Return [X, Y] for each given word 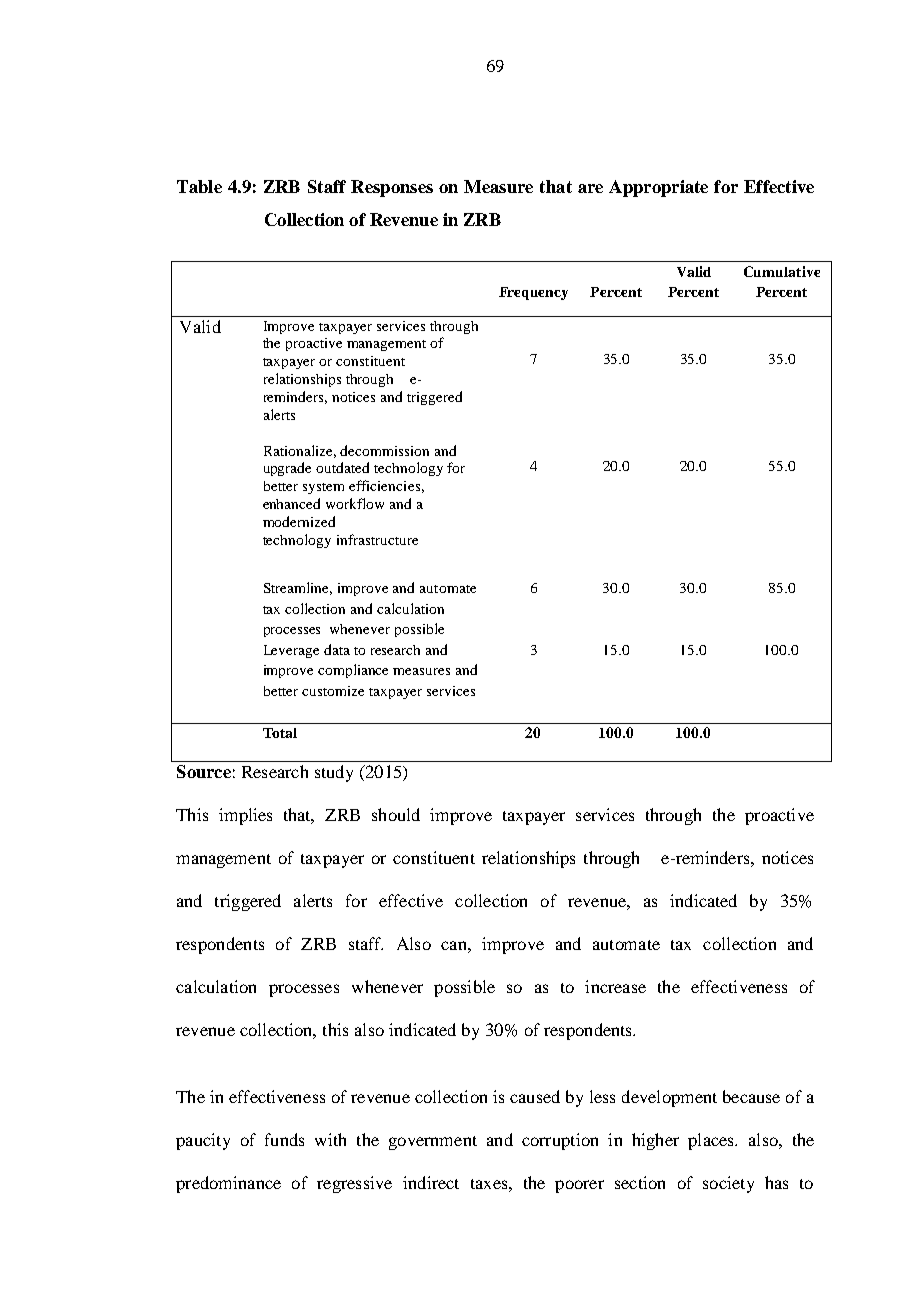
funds [284, 1139]
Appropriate [658, 188]
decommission [384, 450]
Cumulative [782, 271]
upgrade [287, 469]
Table [199, 186]
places [712, 1141]
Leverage [291, 651]
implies [245, 816]
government [433, 1143]
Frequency [533, 293]
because [751, 1096]
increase [615, 986]
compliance [353, 671]
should [396, 814]
